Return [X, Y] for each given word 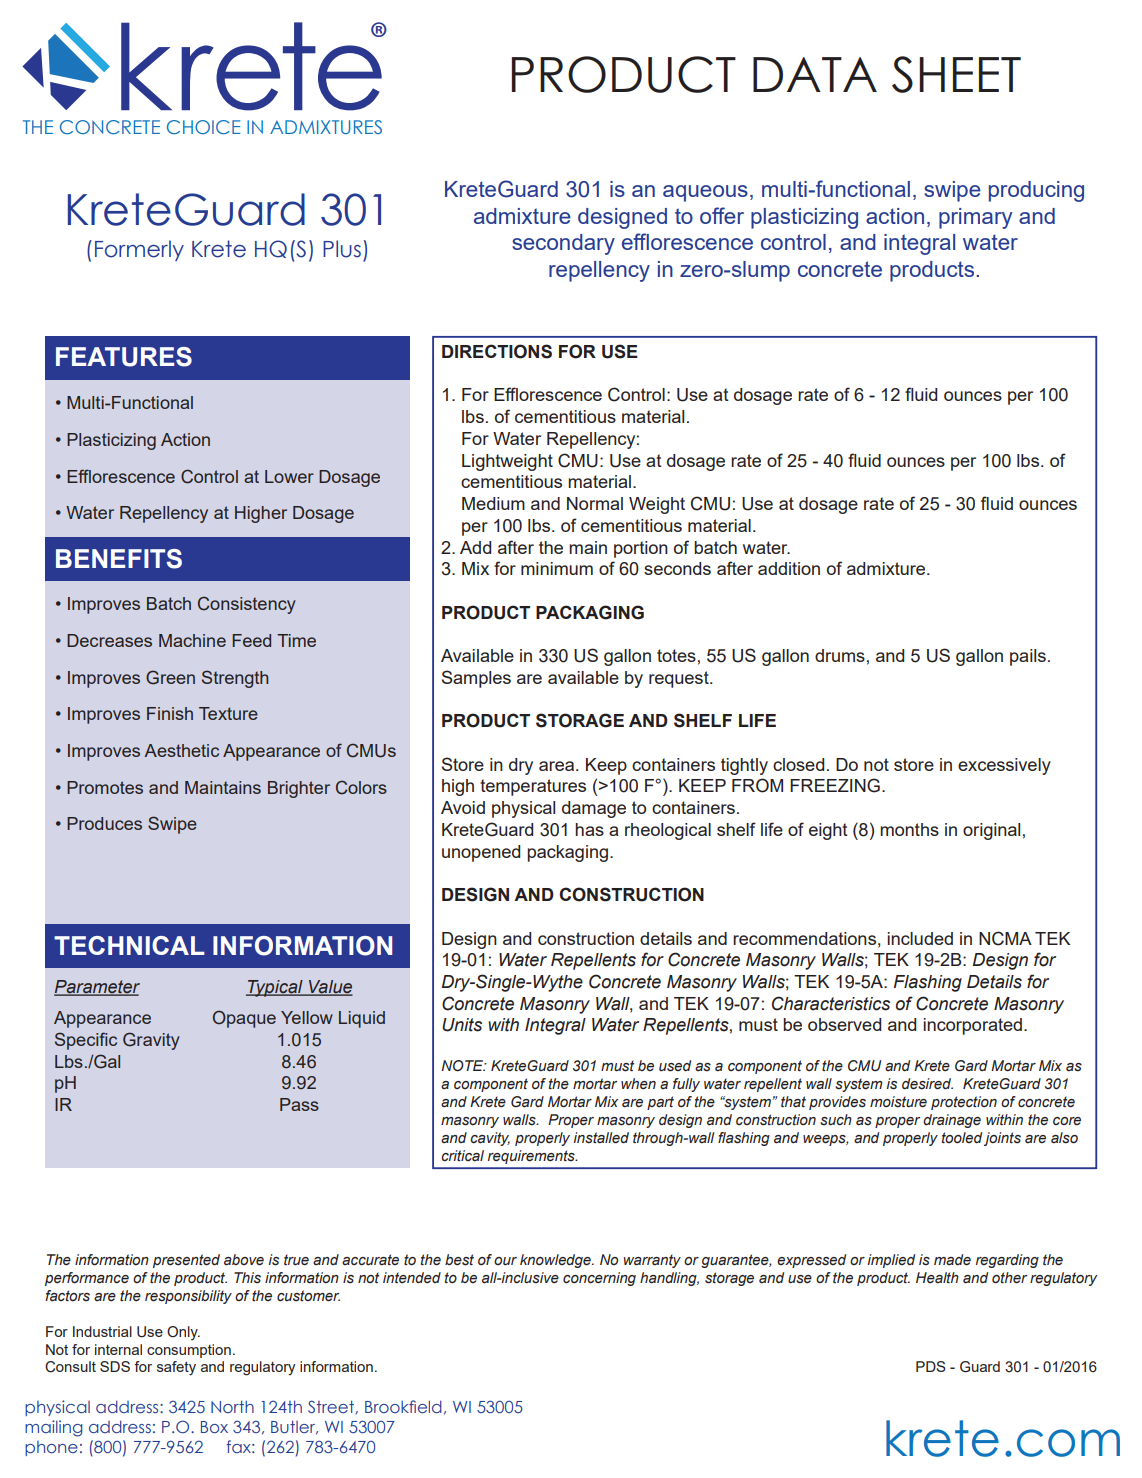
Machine [192, 640]
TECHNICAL [129, 945]
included [920, 938]
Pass [299, 1104]
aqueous [705, 193]
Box [214, 1427]
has [589, 829]
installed [601, 1138]
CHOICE [203, 127]
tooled [962, 1137]
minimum [557, 568]
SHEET [956, 74]
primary [976, 218]
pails [1028, 657]
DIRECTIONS [497, 351]
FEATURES [124, 357]
